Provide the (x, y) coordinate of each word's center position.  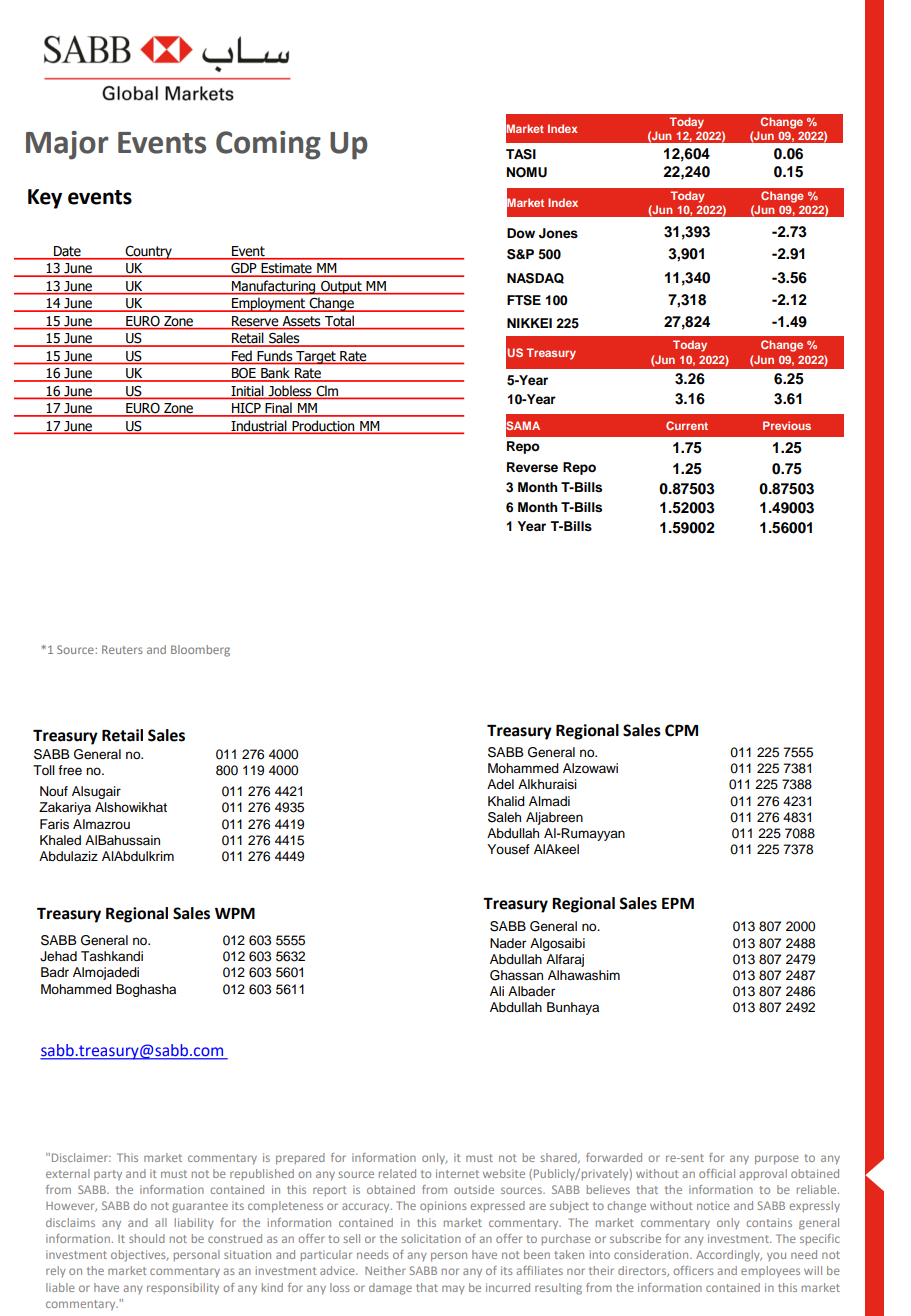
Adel (500, 784)
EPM (678, 903)
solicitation (431, 1238)
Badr (55, 972)
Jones (558, 233)
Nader (508, 943)
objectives (139, 1256)
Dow (521, 233)
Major (67, 145)
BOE (244, 374)
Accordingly (729, 1256)
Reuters (122, 649)
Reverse (532, 467)
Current (687, 425)
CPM (681, 730)
